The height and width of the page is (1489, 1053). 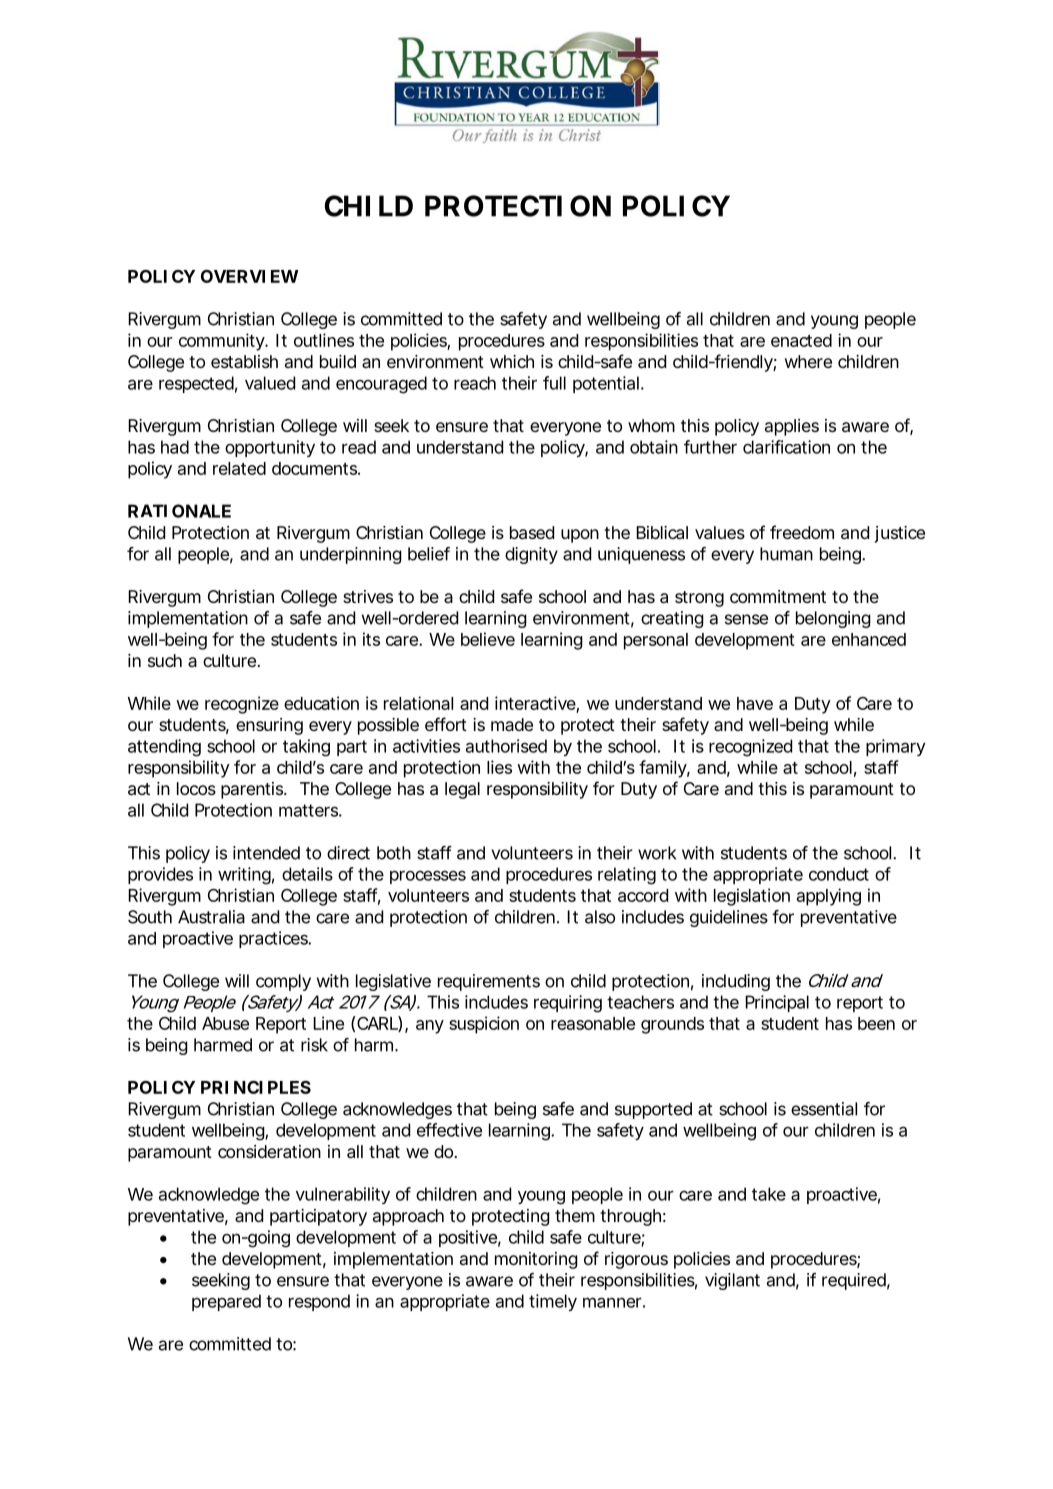 What do you see at coordinates (512, 361) in the page?
I see `which` at bounding box center [512, 361].
